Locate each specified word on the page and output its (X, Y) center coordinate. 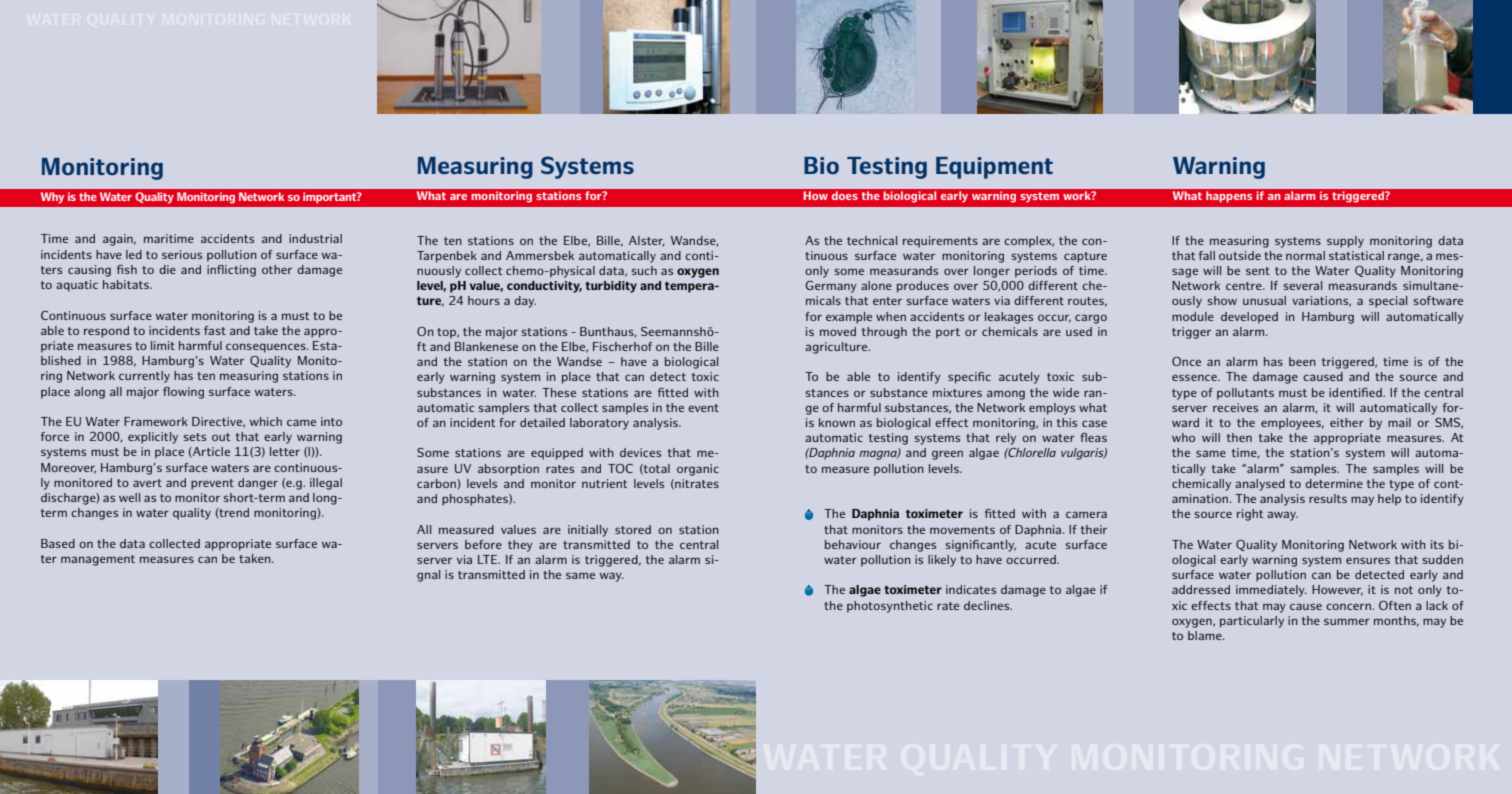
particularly (1252, 622)
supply (1345, 242)
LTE (489, 559)
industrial (315, 238)
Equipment (994, 168)
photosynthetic (890, 607)
